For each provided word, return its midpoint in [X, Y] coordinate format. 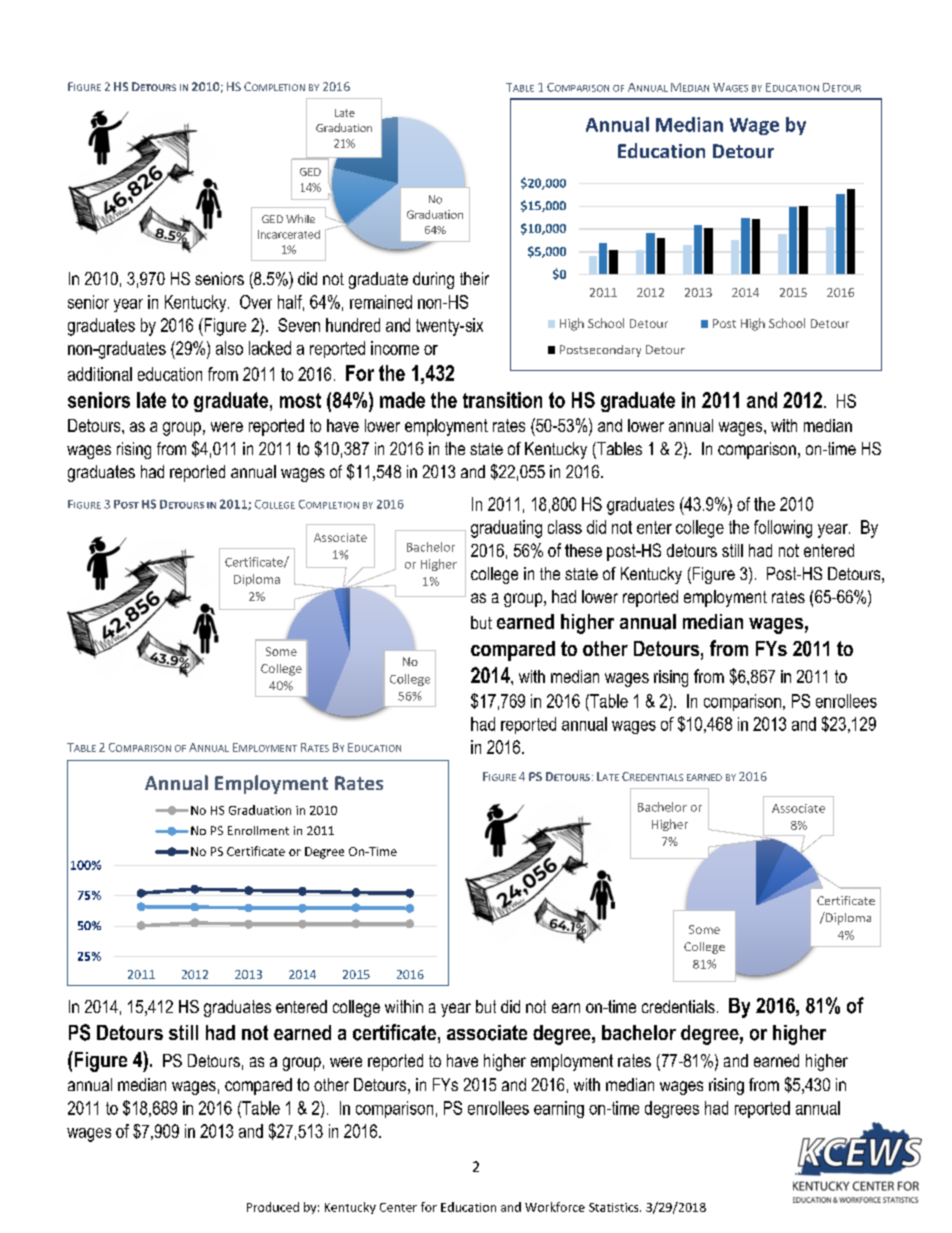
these [583, 550]
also [229, 348]
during [433, 280]
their [474, 278]
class [565, 527]
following [783, 529]
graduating [506, 529]
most [300, 400]
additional [100, 374]
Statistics [615, 1207]
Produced [273, 1207]
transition [502, 400]
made [402, 400]
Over [256, 302]
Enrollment [258, 830]
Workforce [555, 1207]
